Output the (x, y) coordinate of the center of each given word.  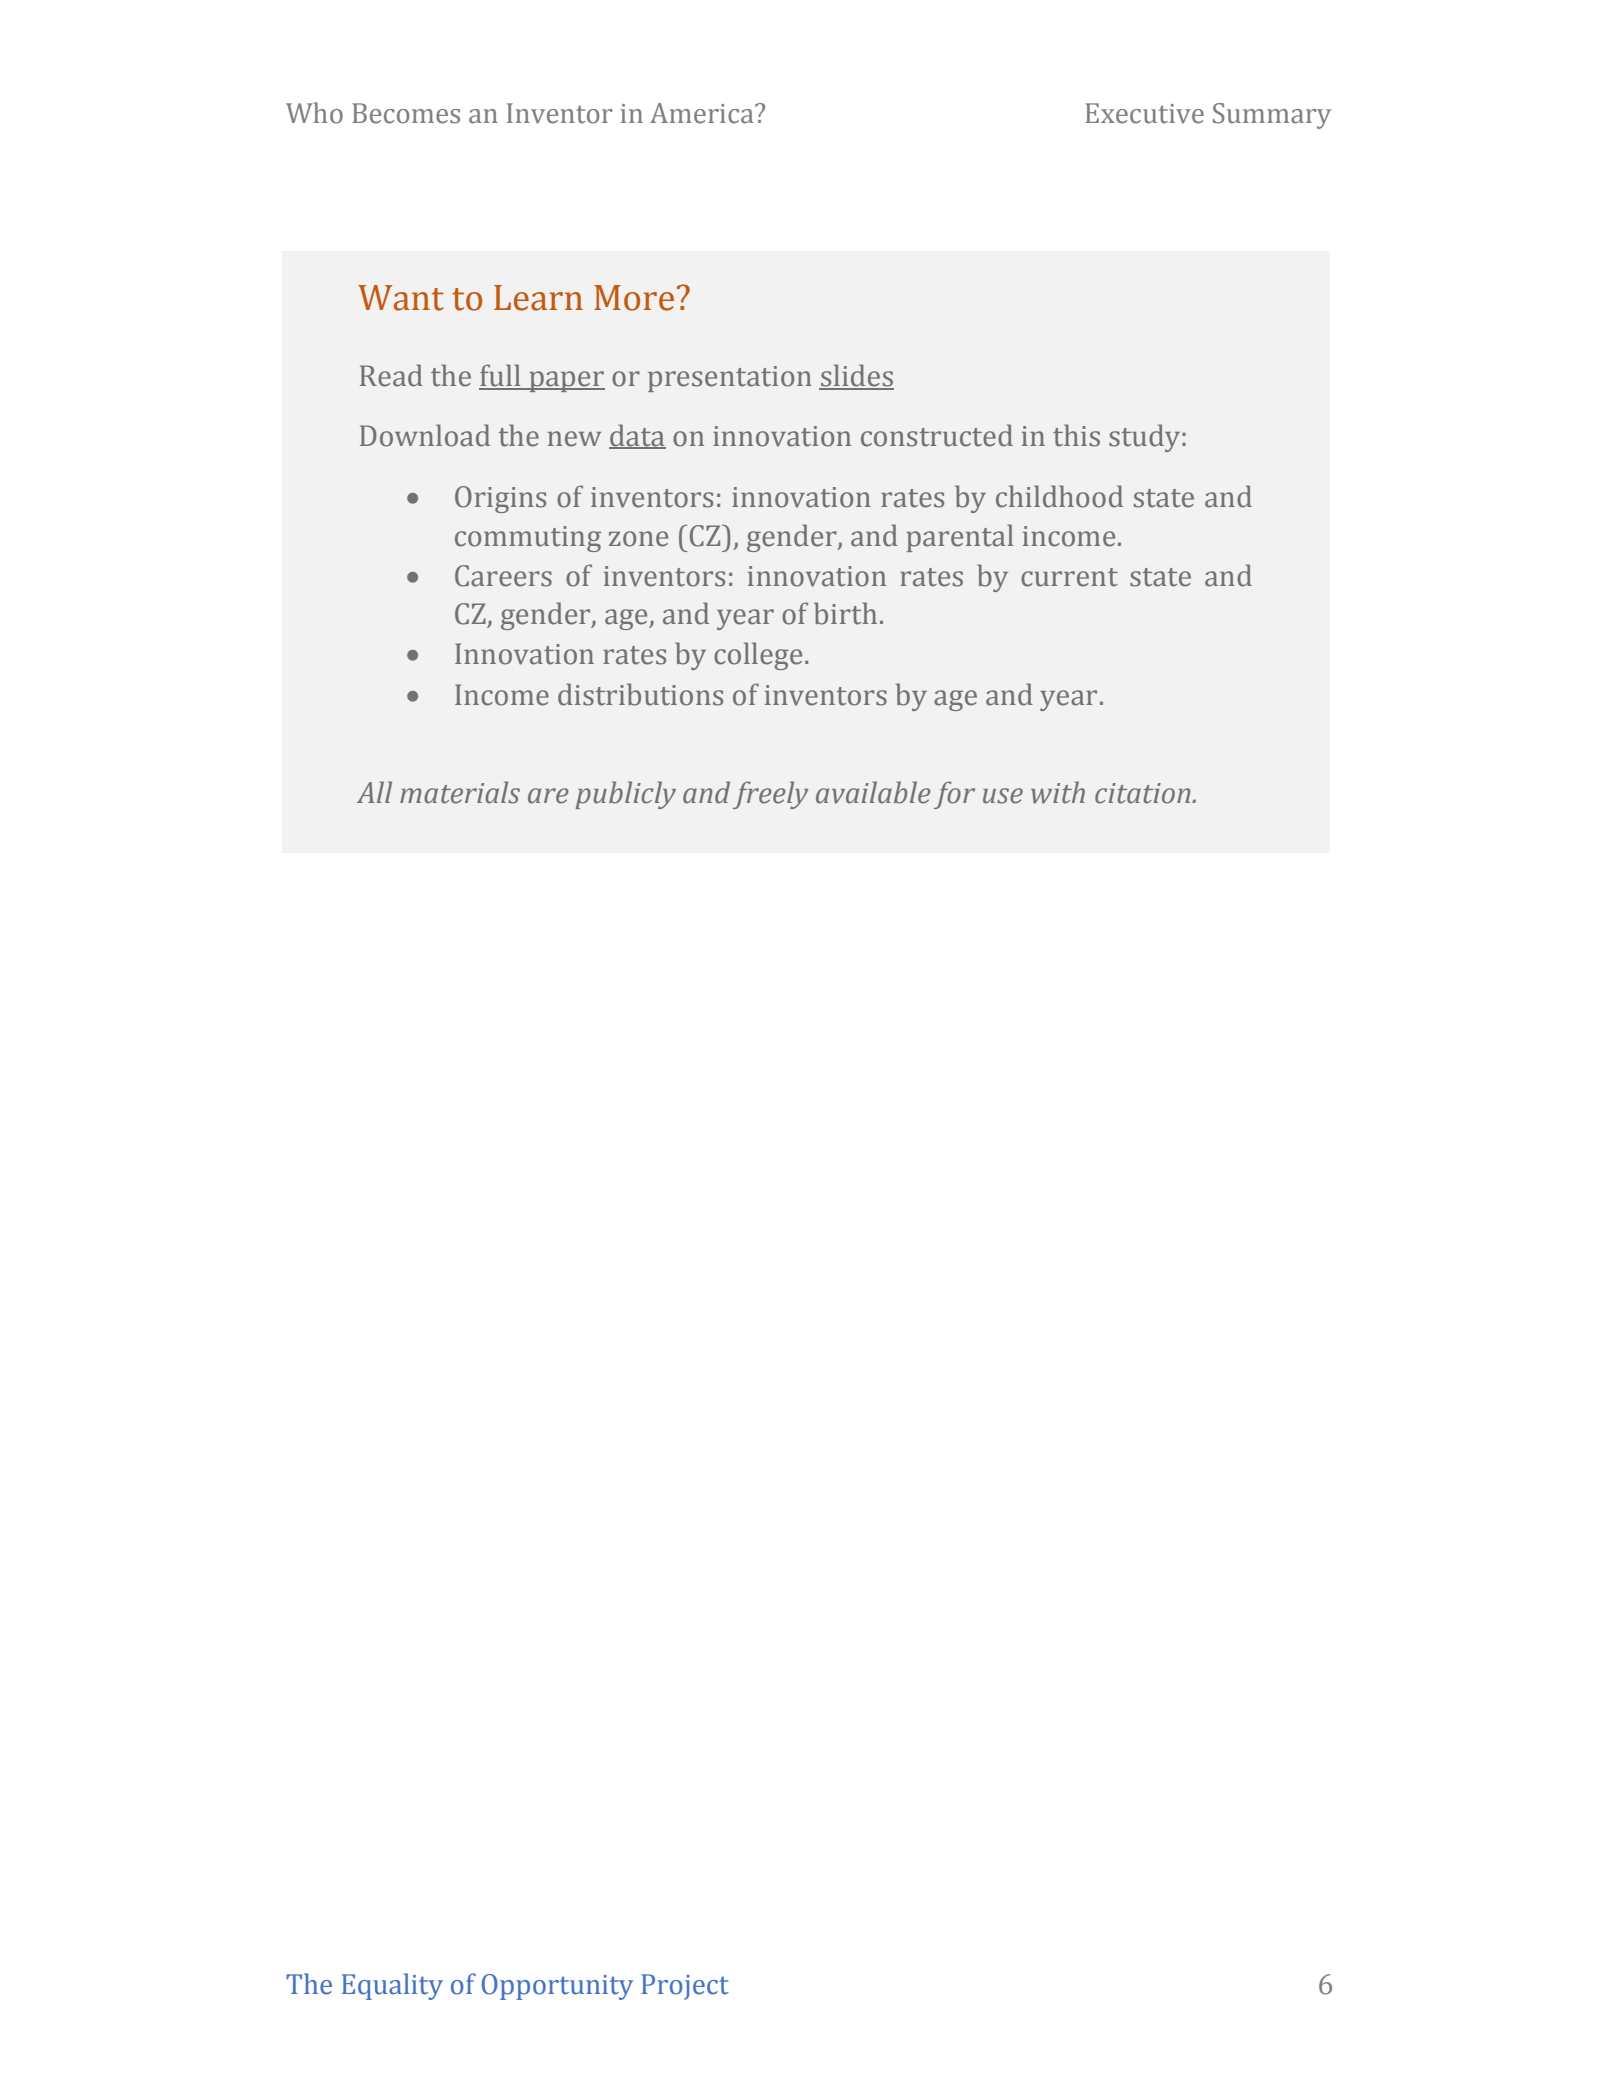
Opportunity (557, 1987)
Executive (1144, 113)
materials (460, 792)
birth (845, 613)
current (1069, 577)
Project (685, 1987)
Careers (503, 576)
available (873, 792)
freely (770, 795)
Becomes (406, 113)
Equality (392, 1986)
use (1003, 796)
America (703, 113)
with (1058, 792)
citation (1144, 793)
